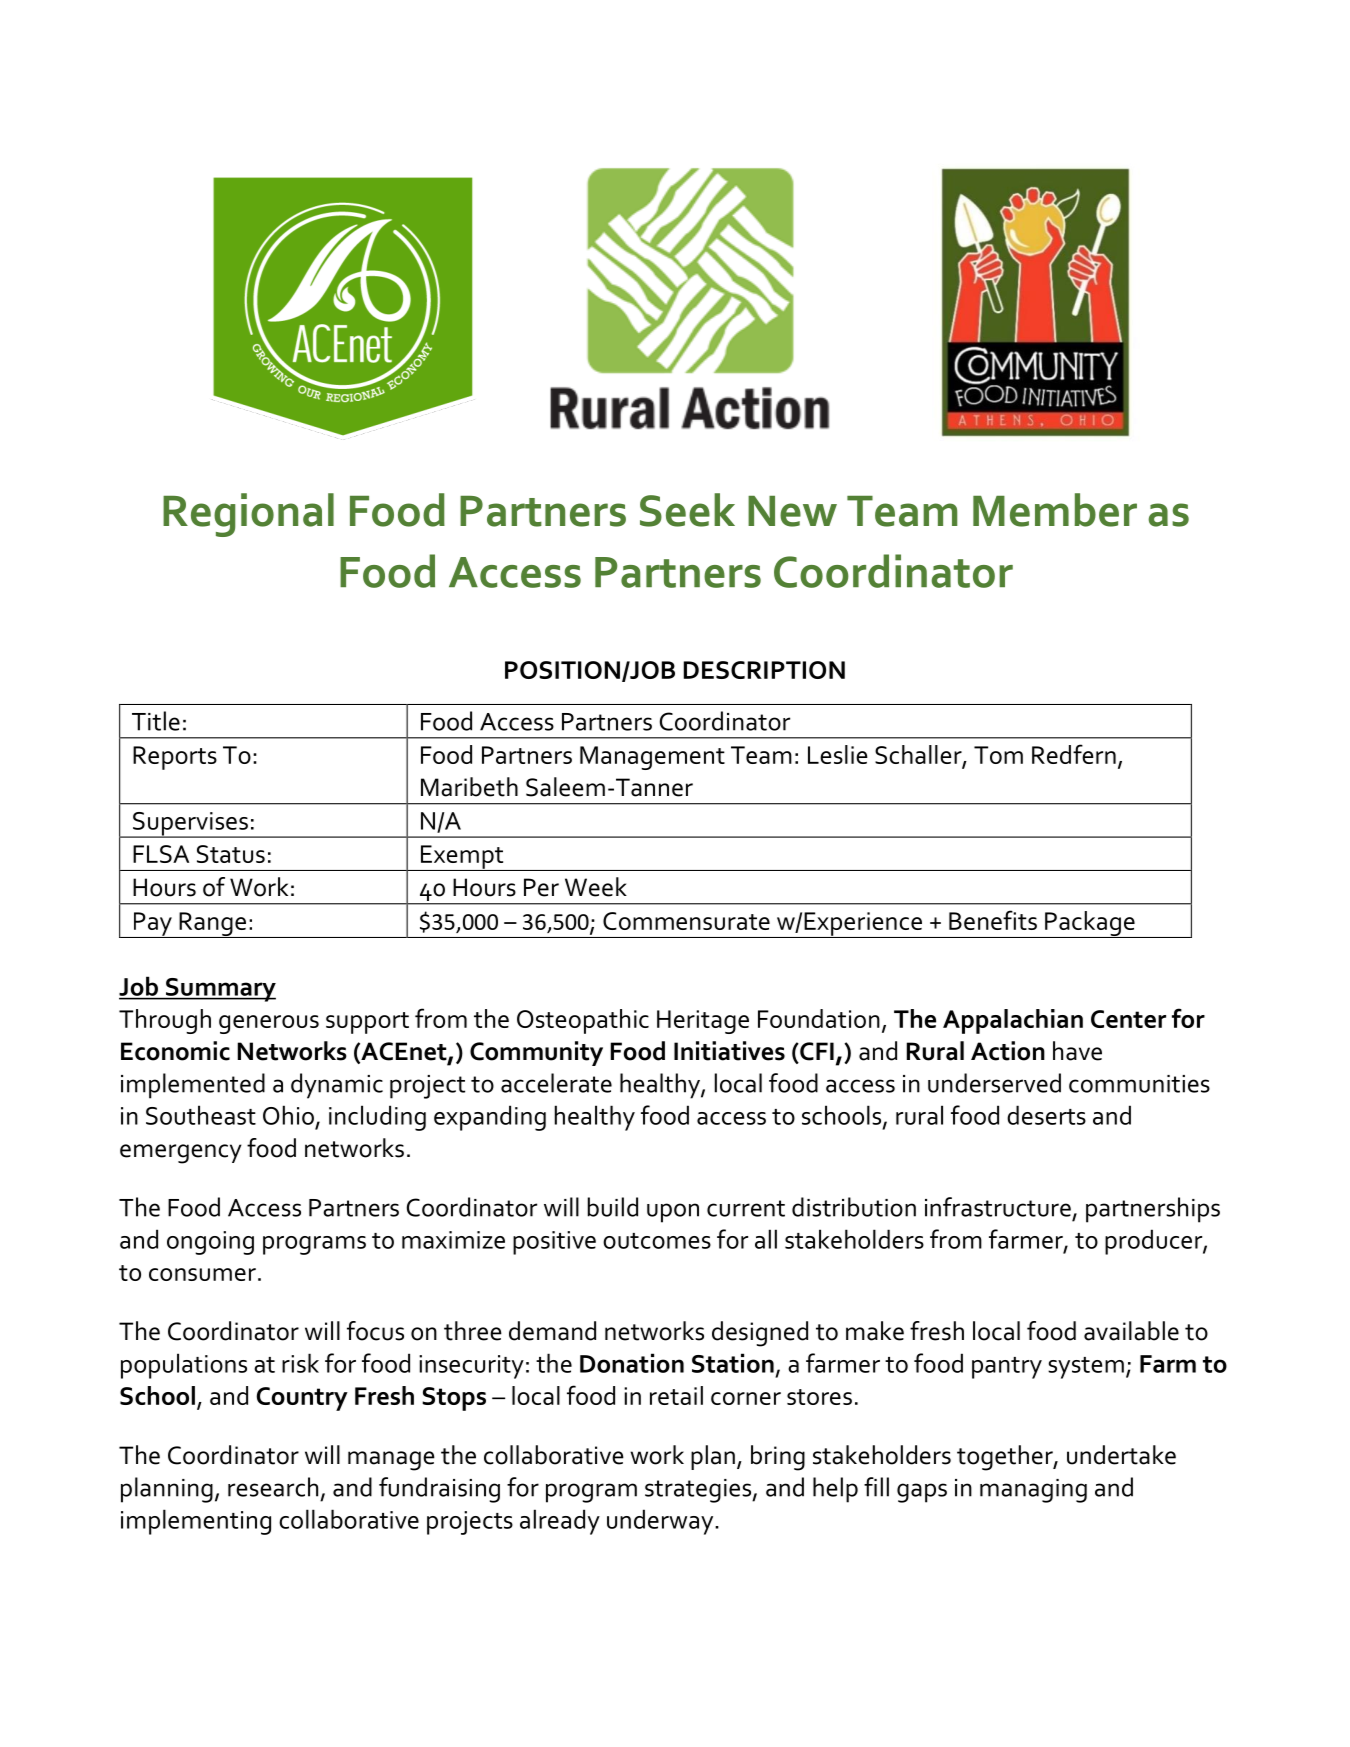 The image size is (1350, 1747). Describe the element at coordinates (657, 1241) in the image. I see `outcomes` at that location.
